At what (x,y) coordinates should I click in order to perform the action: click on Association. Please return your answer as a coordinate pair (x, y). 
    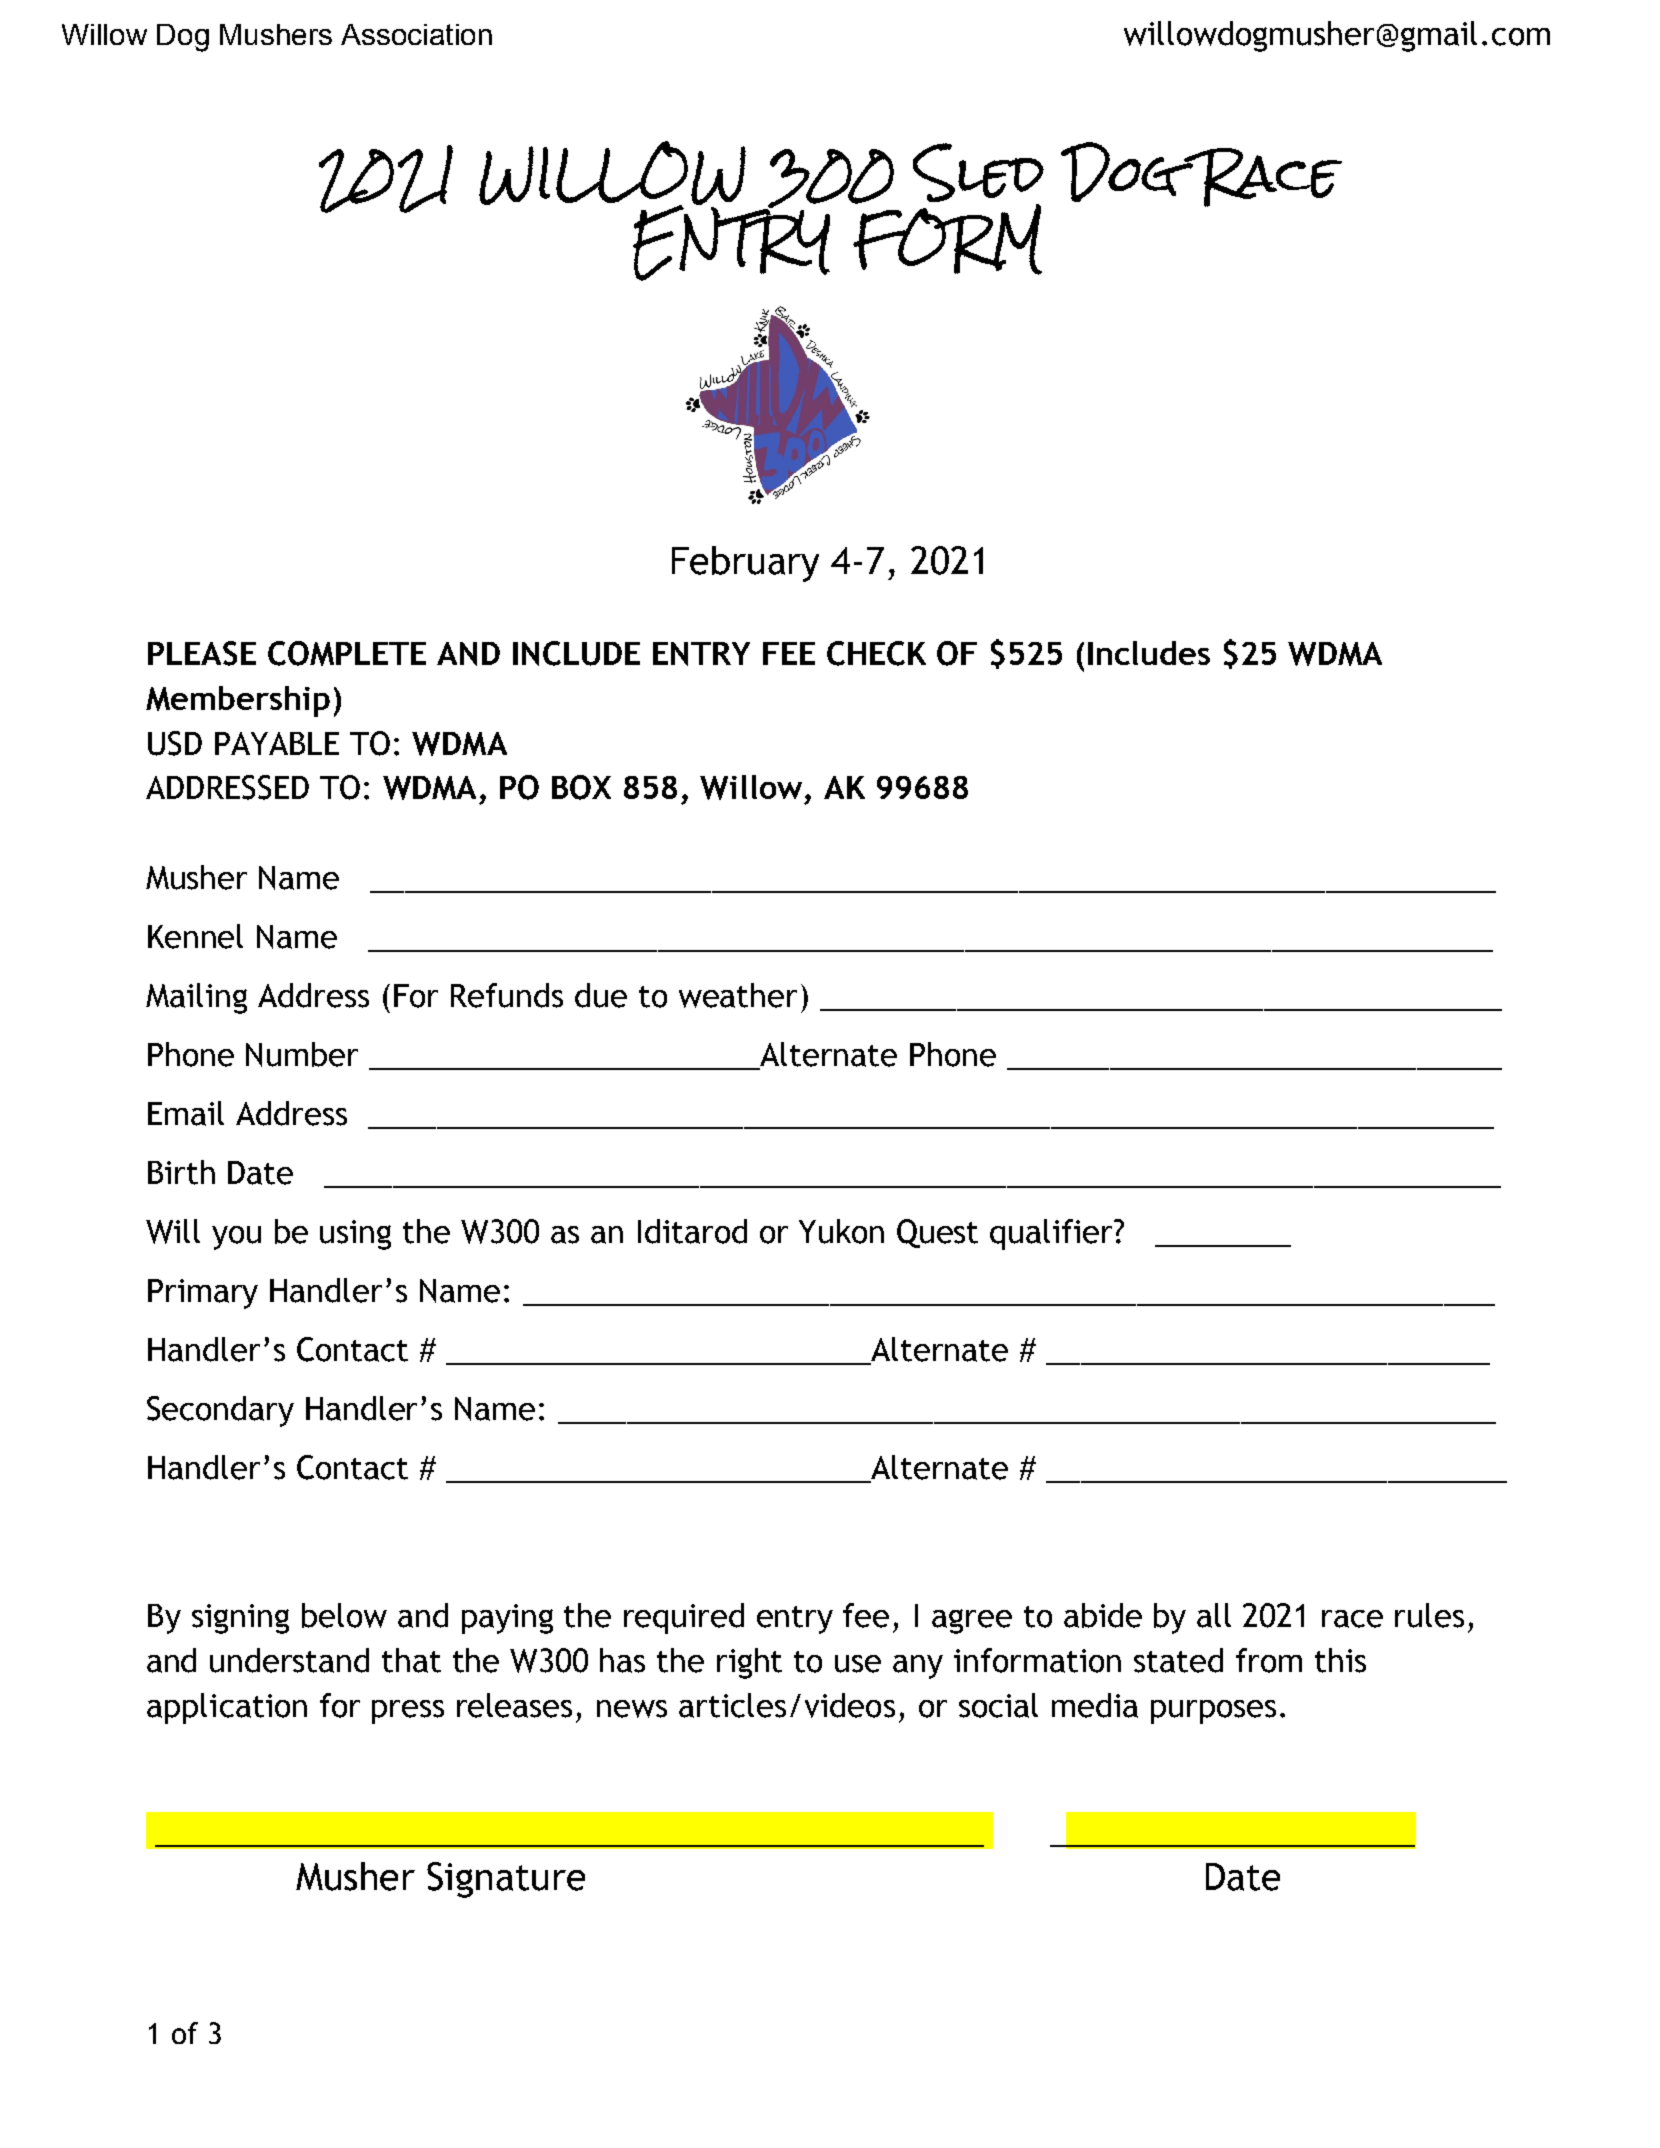
    Looking at the image, I should click on (416, 34).
